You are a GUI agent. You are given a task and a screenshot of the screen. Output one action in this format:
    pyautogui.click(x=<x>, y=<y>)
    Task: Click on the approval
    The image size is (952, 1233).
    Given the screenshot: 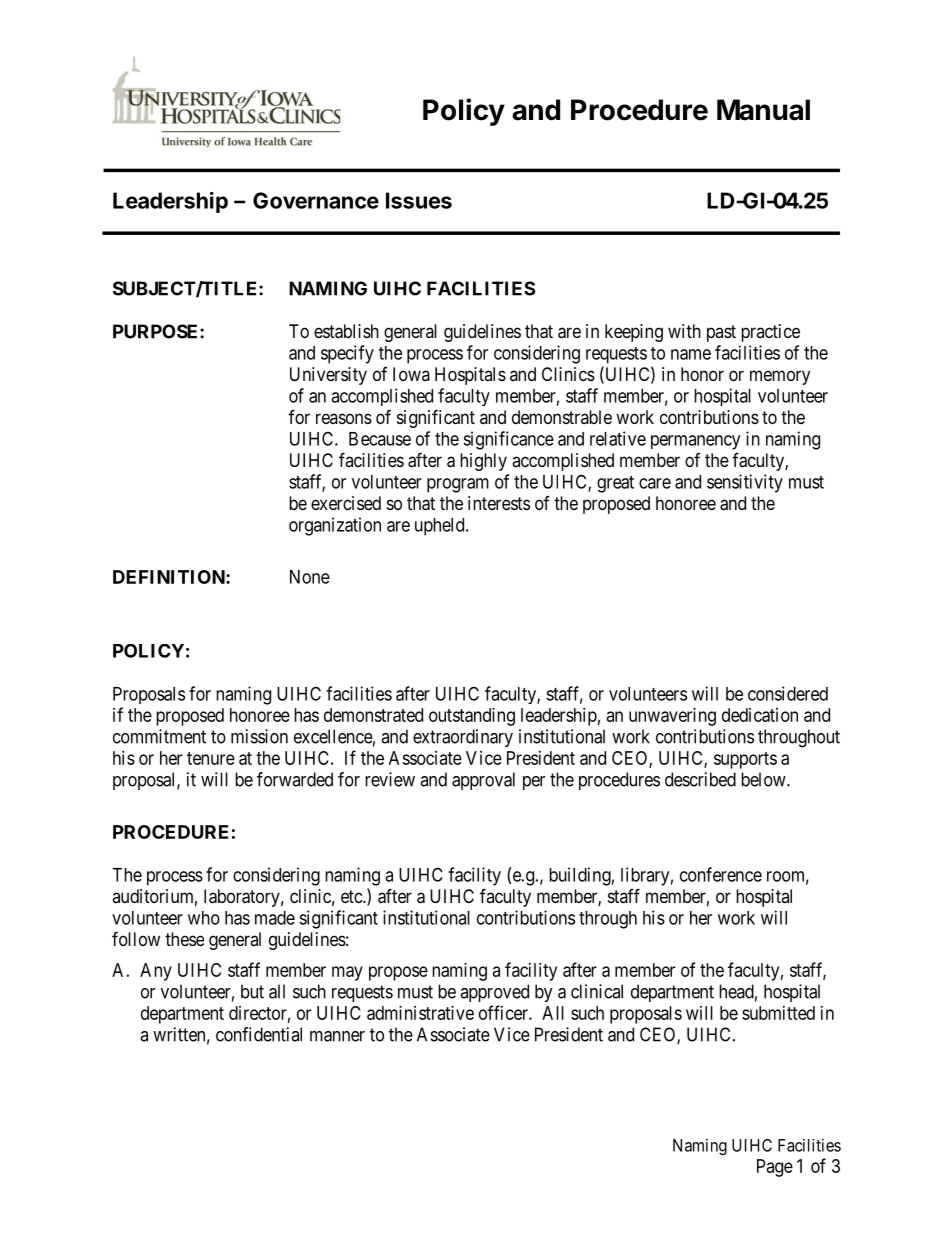 What is the action you would take?
    pyautogui.click(x=483, y=781)
